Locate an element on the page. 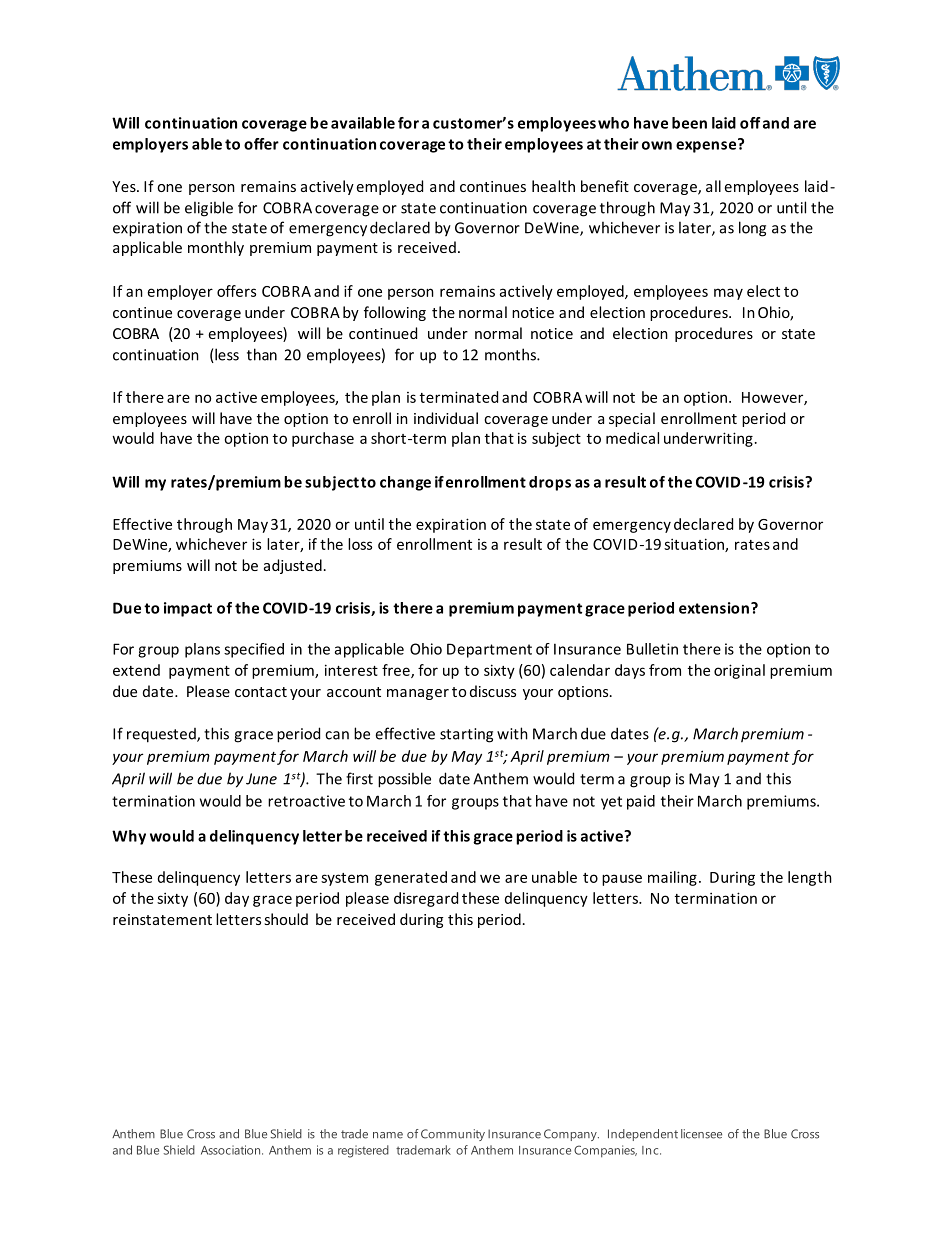 This image has height=1233, width=952. extension is located at coordinates (714, 608).
